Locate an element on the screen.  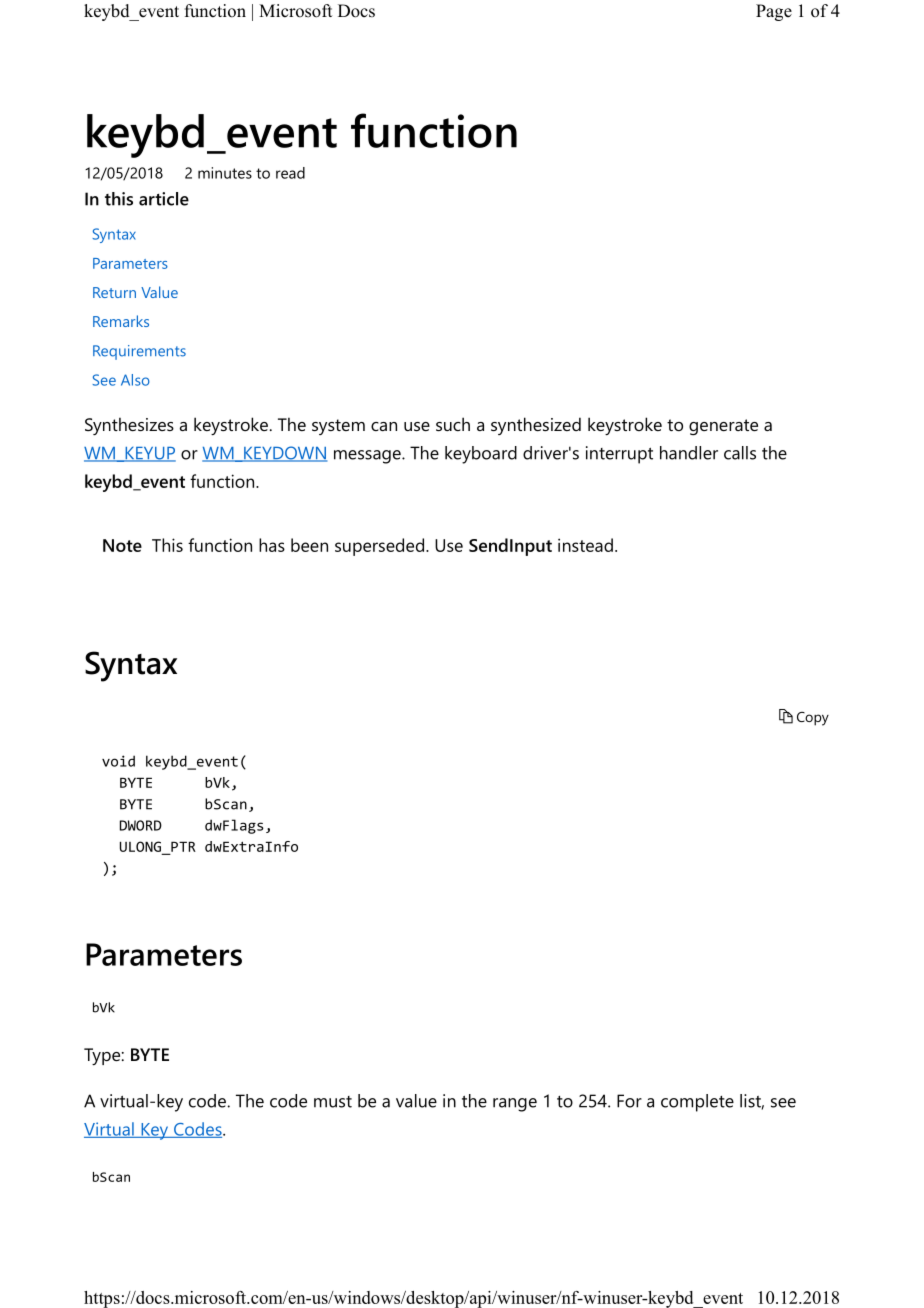
Also is located at coordinates (135, 380).
